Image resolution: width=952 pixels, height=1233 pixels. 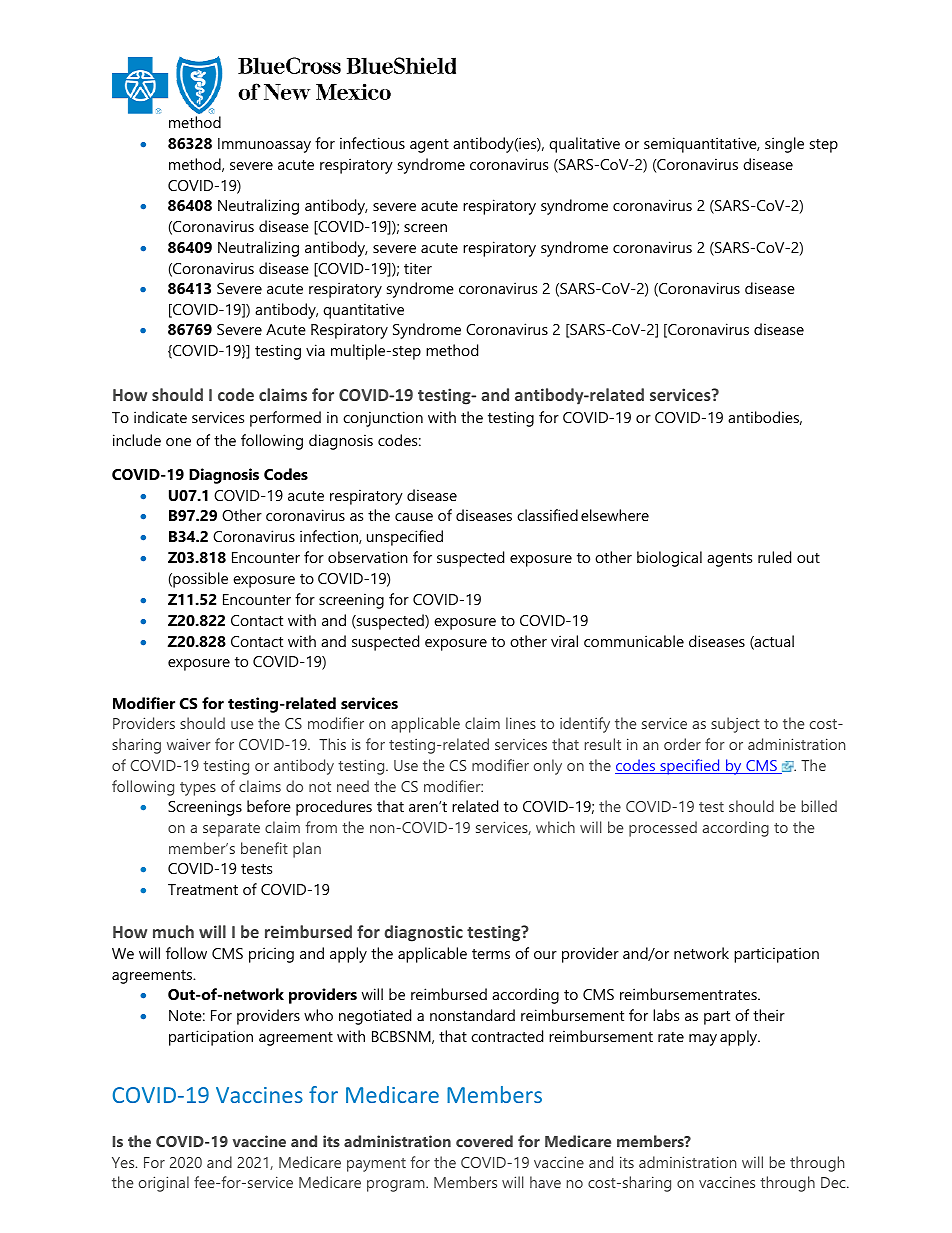 I want to click on which, so click(x=555, y=827).
